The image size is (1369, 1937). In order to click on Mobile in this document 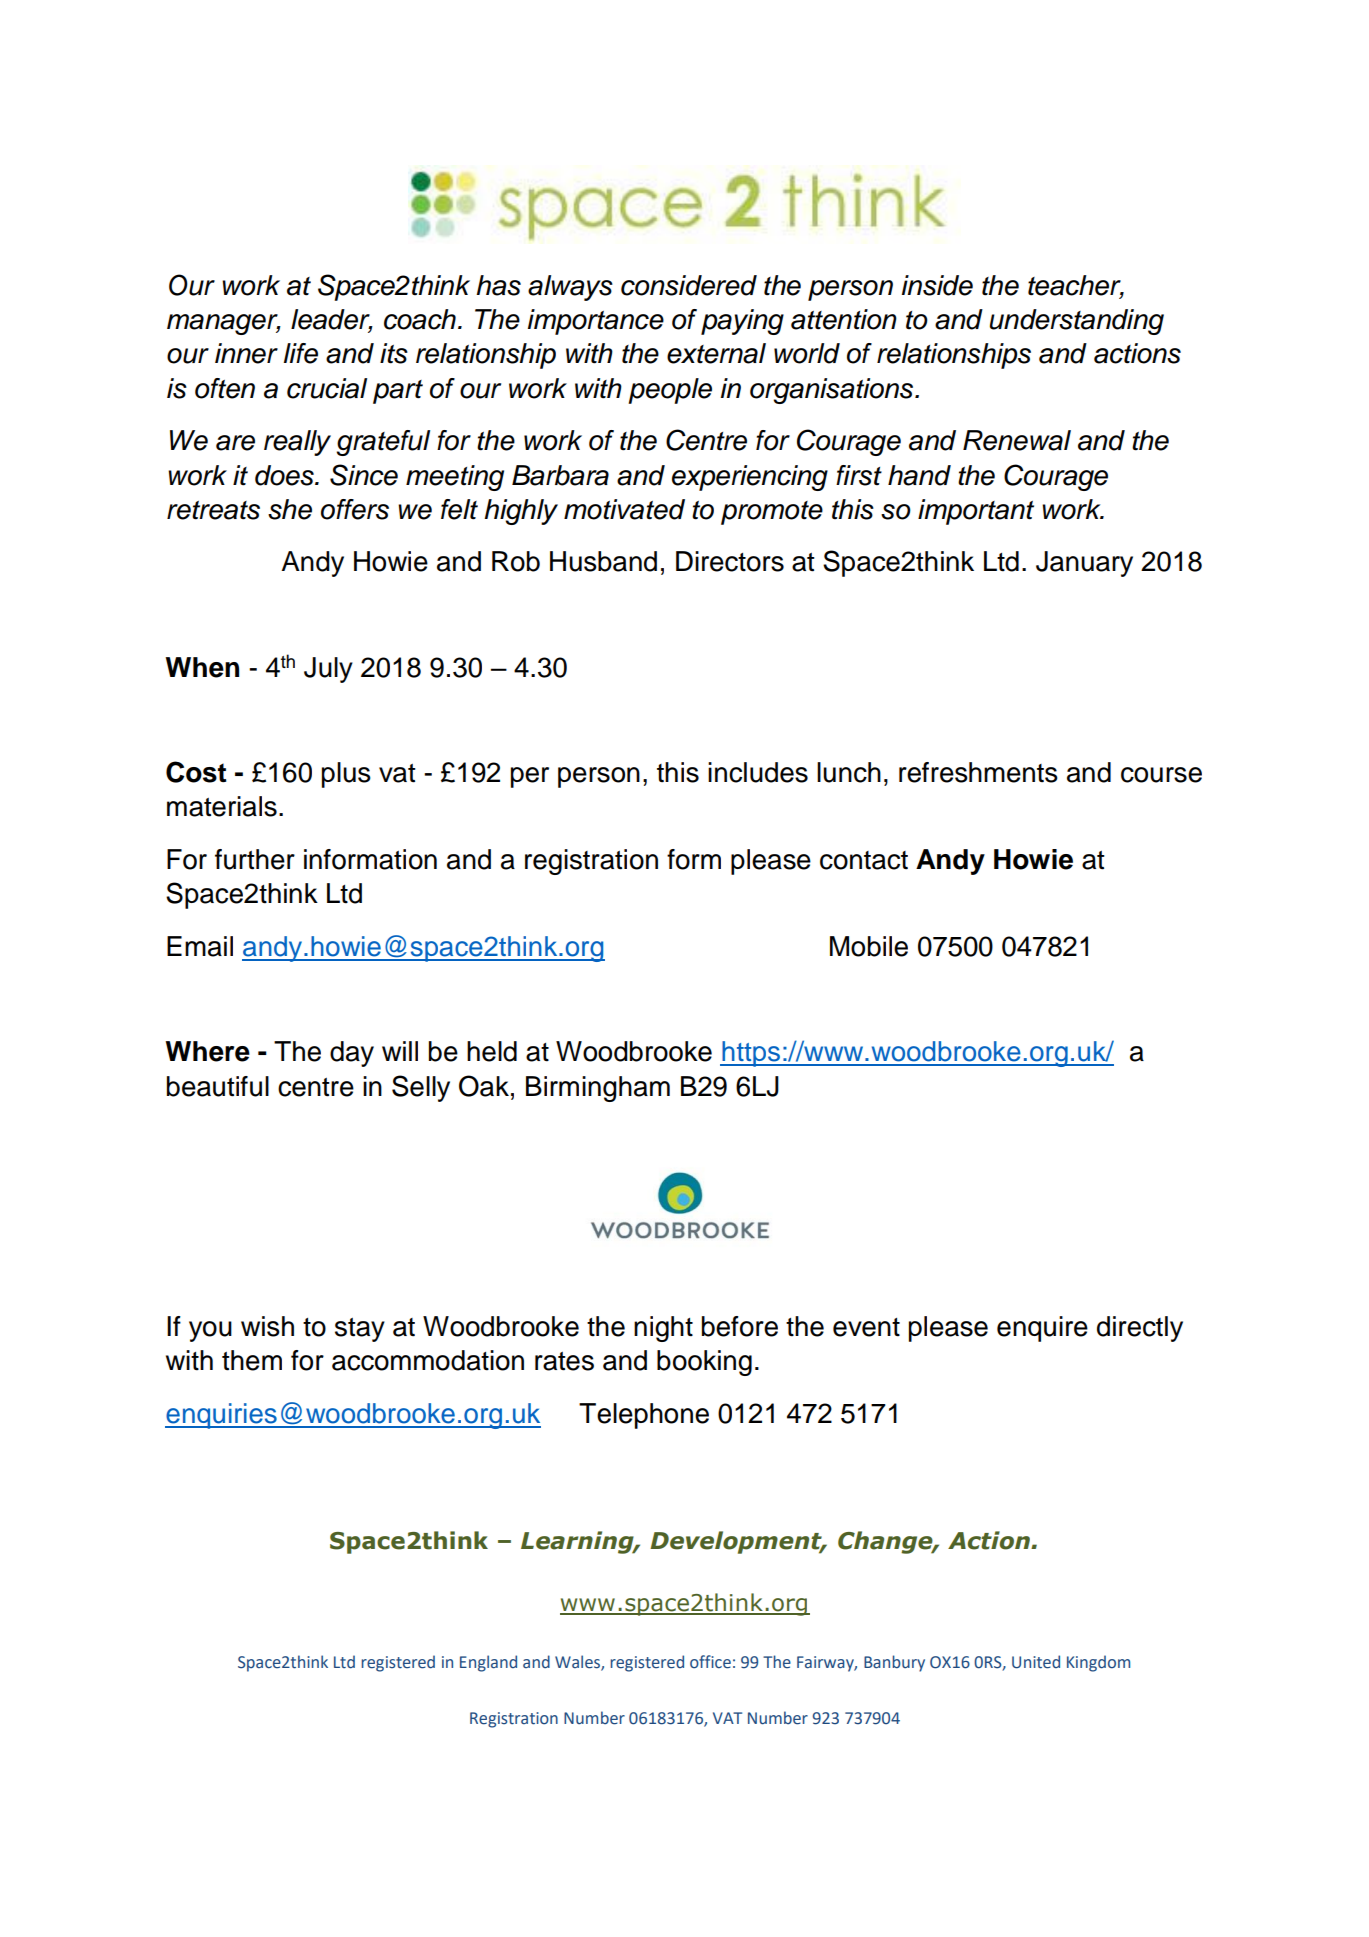, I will do `click(869, 946)`.
